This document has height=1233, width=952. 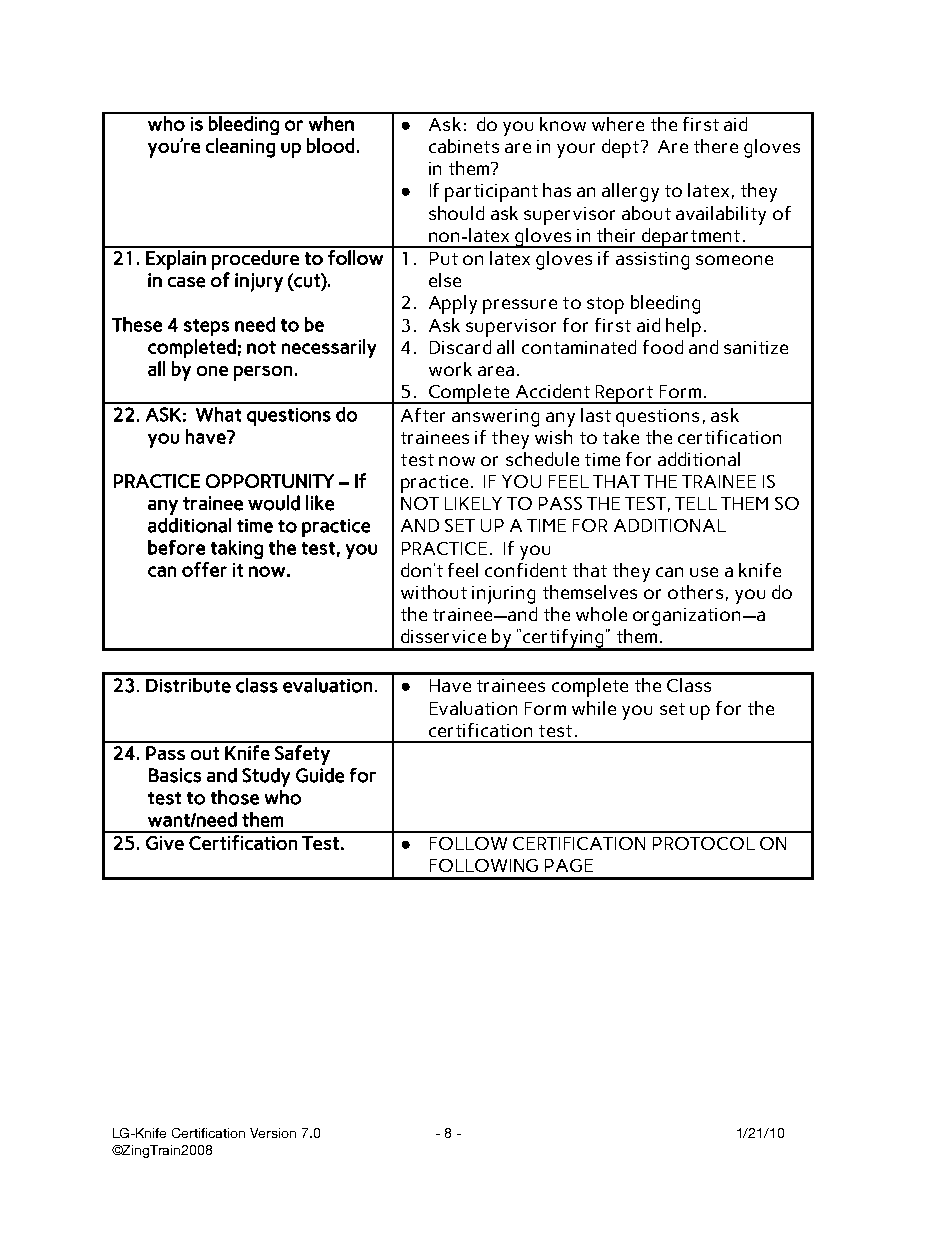 I want to click on After, so click(x=423, y=415).
